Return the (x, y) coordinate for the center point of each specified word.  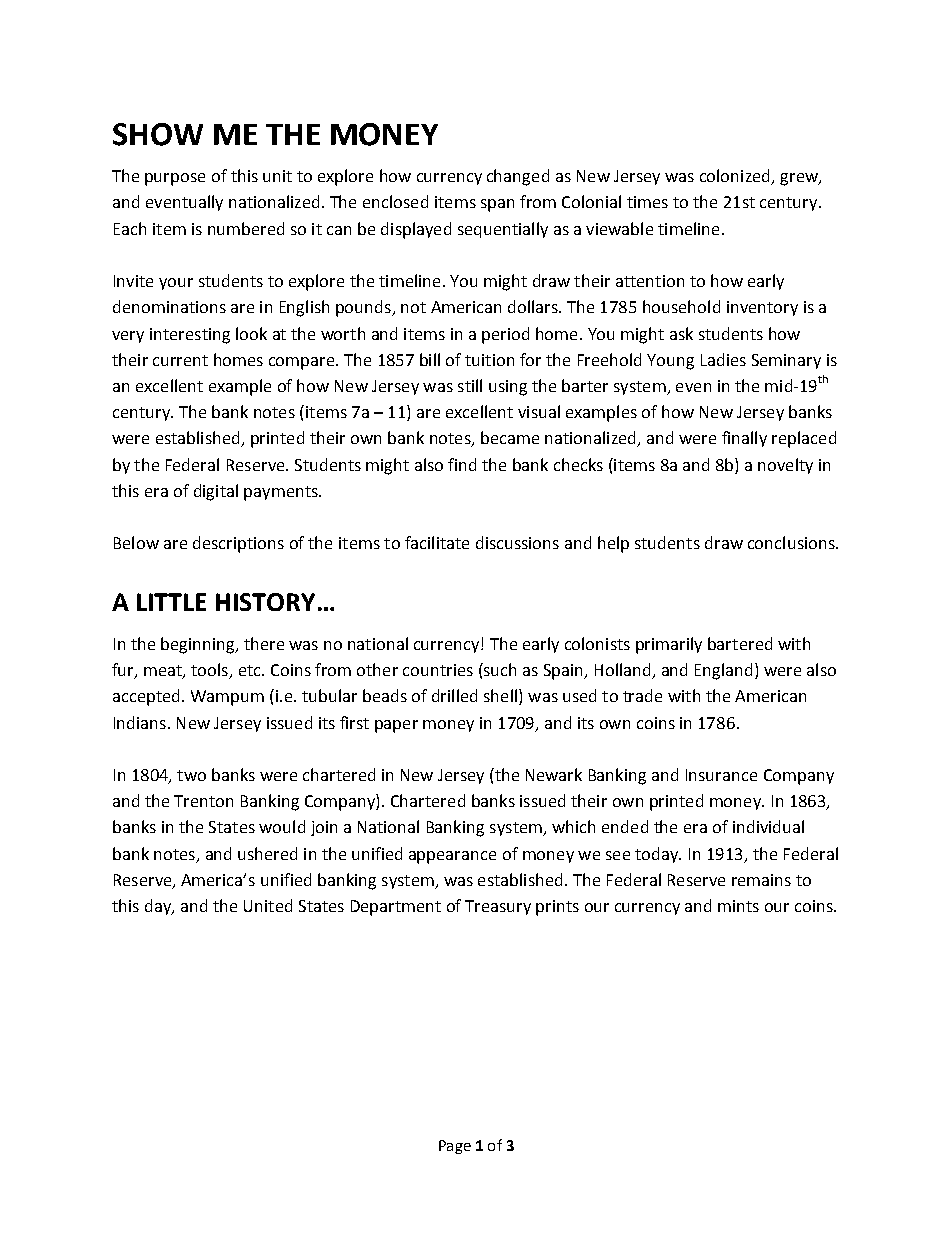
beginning (199, 645)
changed (518, 177)
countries (438, 670)
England (723, 671)
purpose (175, 179)
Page (455, 1147)
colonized (736, 177)
